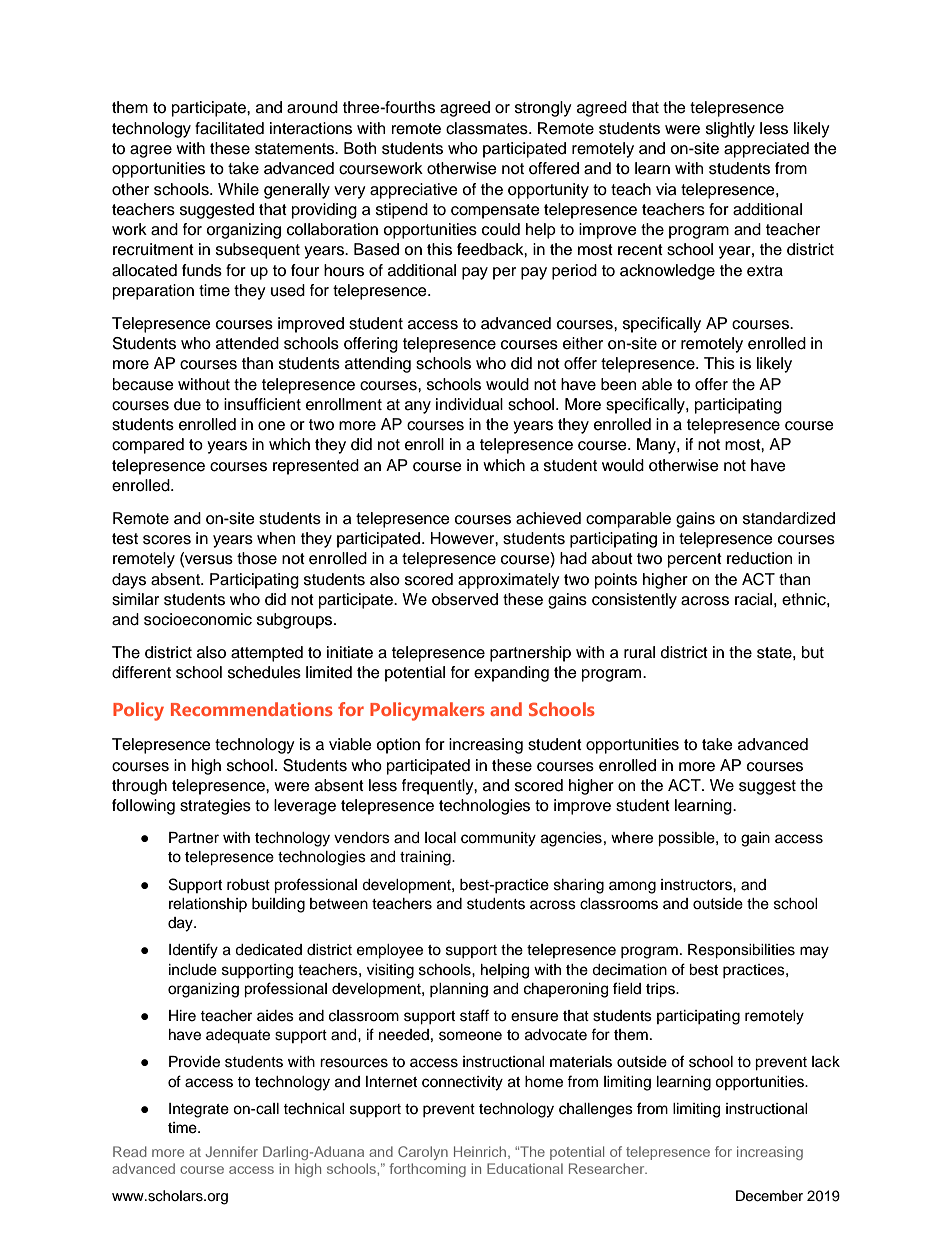 The image size is (952, 1233). I want to click on facilitated, so click(229, 128).
